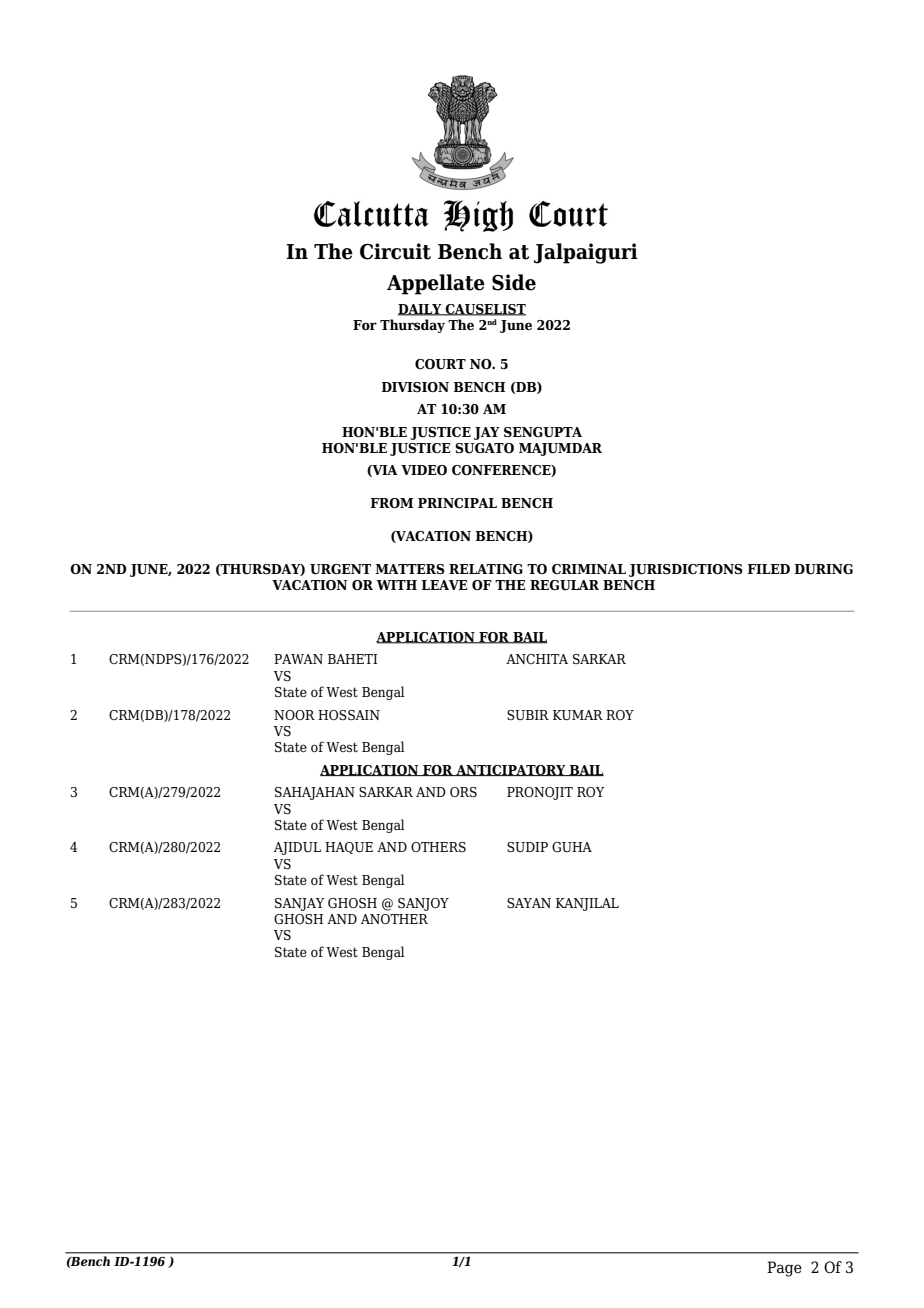 This document has width=924, height=1308. Describe the element at coordinates (769, 569) in the document. I see `FILED` at that location.
